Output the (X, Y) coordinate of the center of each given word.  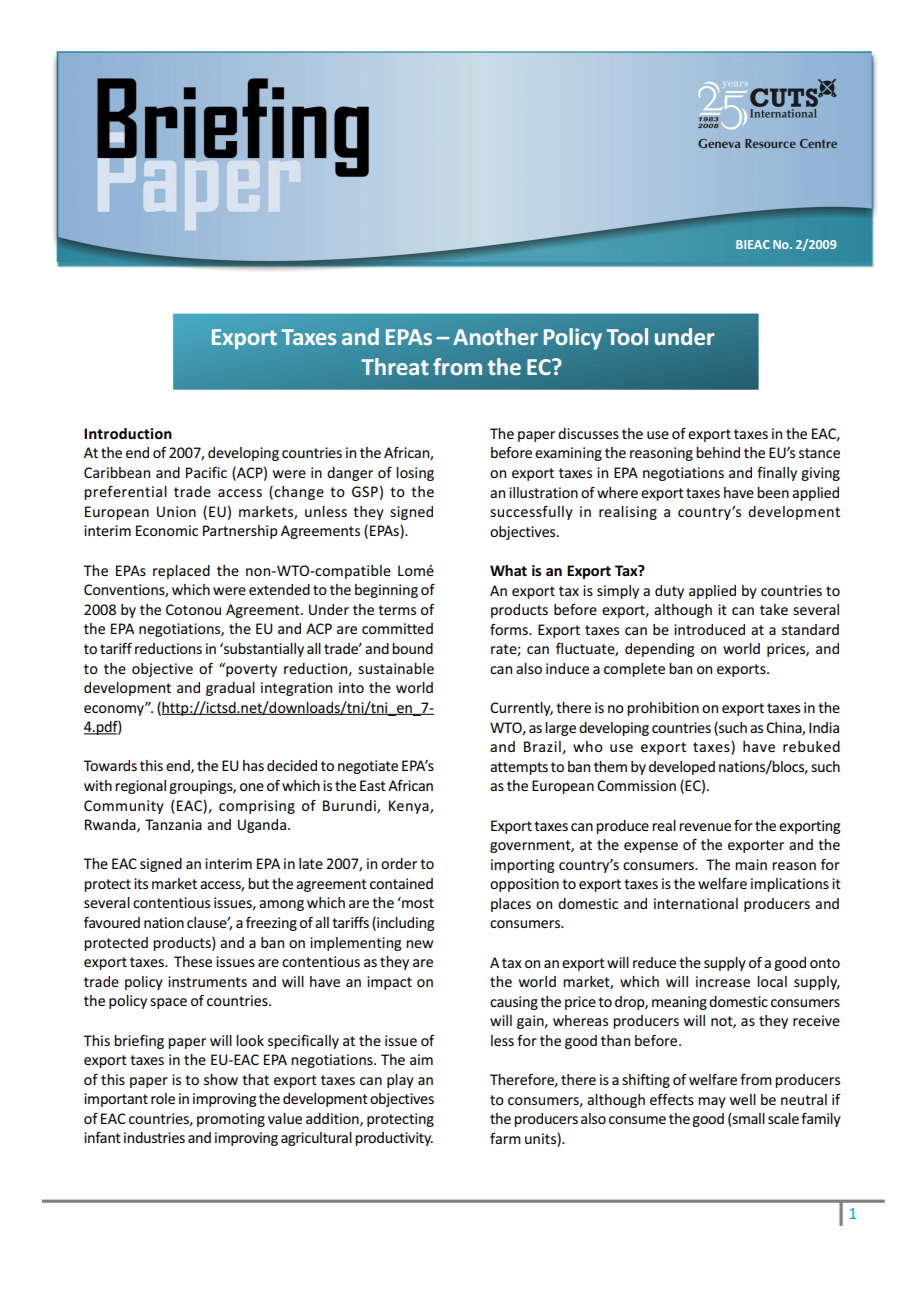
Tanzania (173, 824)
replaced (181, 572)
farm (505, 1138)
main (751, 864)
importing (522, 866)
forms (510, 629)
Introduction (128, 433)
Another (495, 336)
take (774, 609)
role (163, 1098)
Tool (627, 336)
